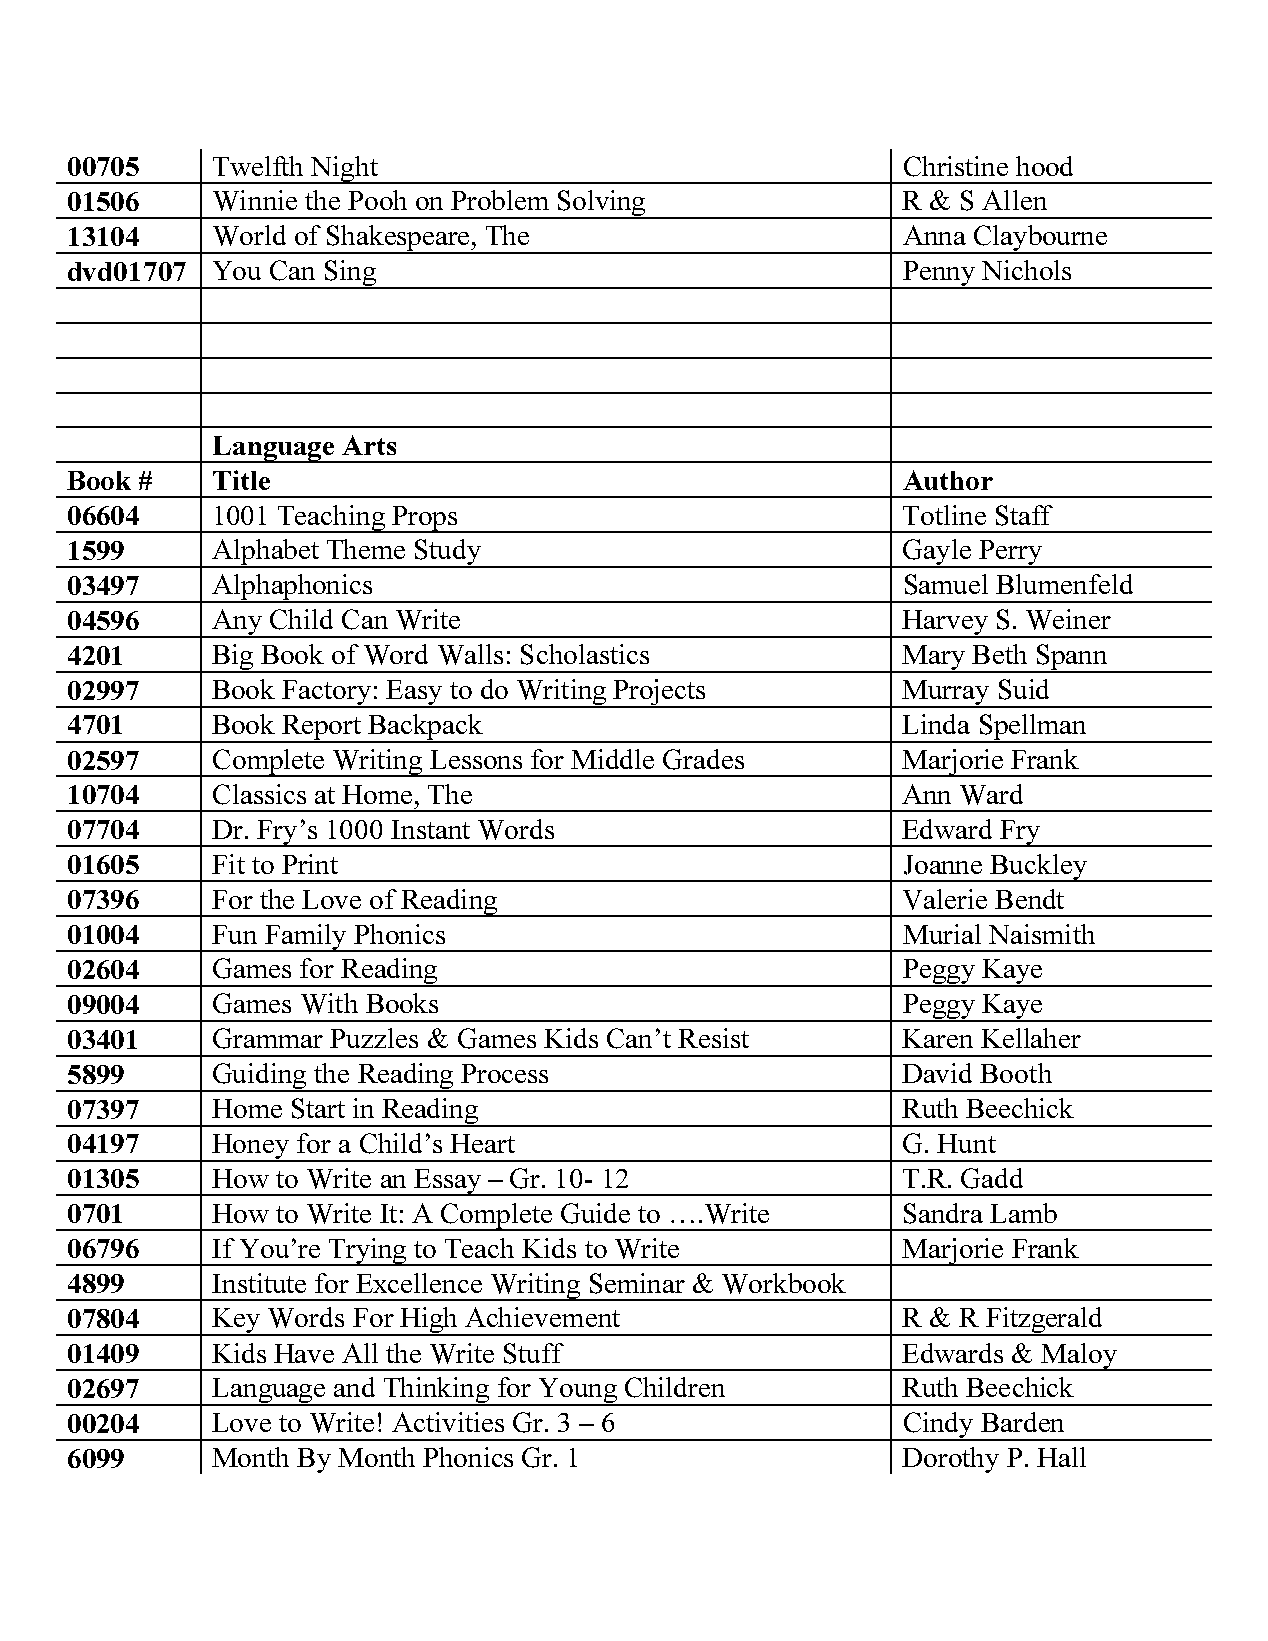 The height and width of the page is (1641, 1268). Describe the element at coordinates (377, 200) in the page. I see `Pooh` at that location.
